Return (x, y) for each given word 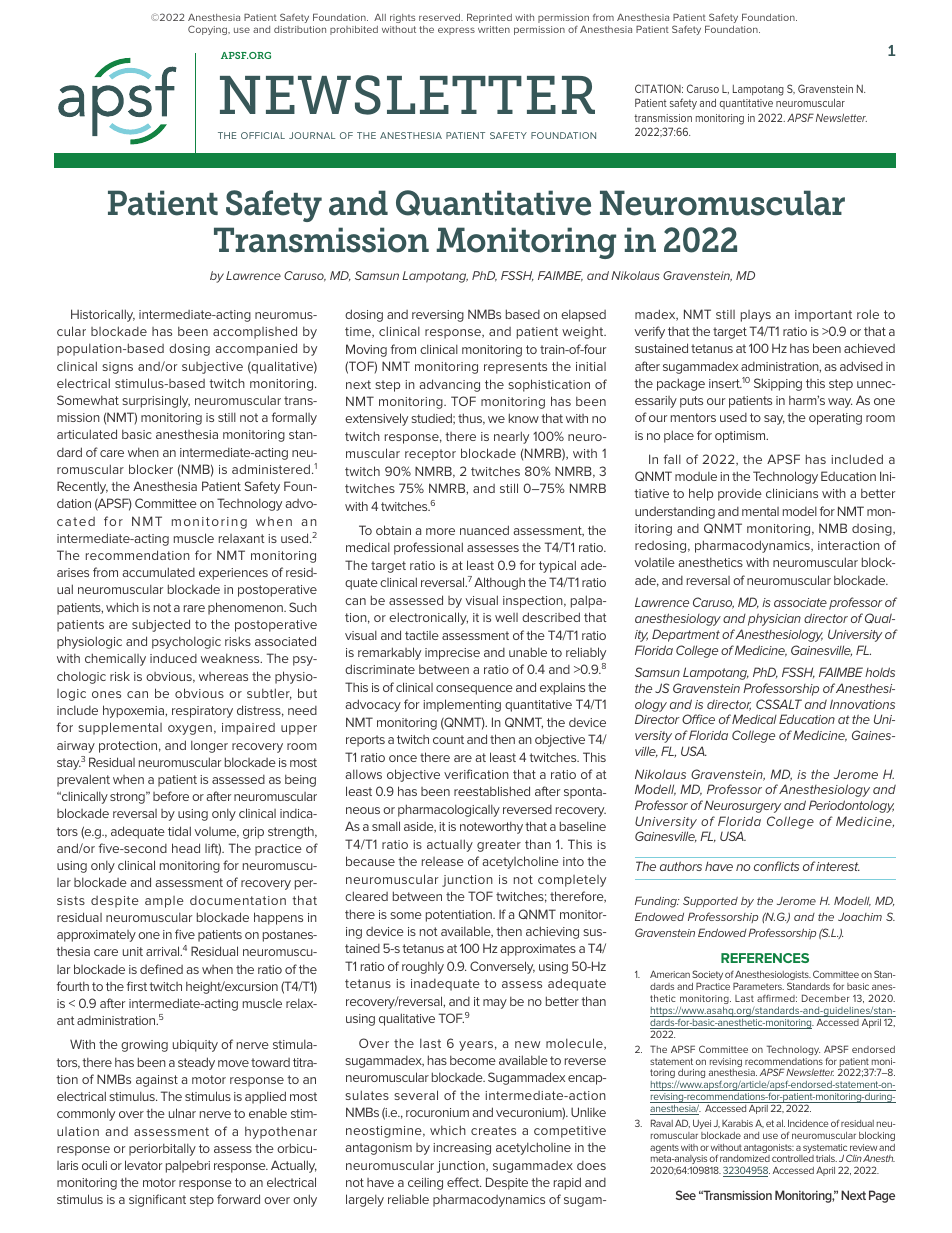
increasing (462, 1149)
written (494, 29)
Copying (208, 30)
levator (143, 1165)
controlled (793, 1158)
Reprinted (489, 18)
